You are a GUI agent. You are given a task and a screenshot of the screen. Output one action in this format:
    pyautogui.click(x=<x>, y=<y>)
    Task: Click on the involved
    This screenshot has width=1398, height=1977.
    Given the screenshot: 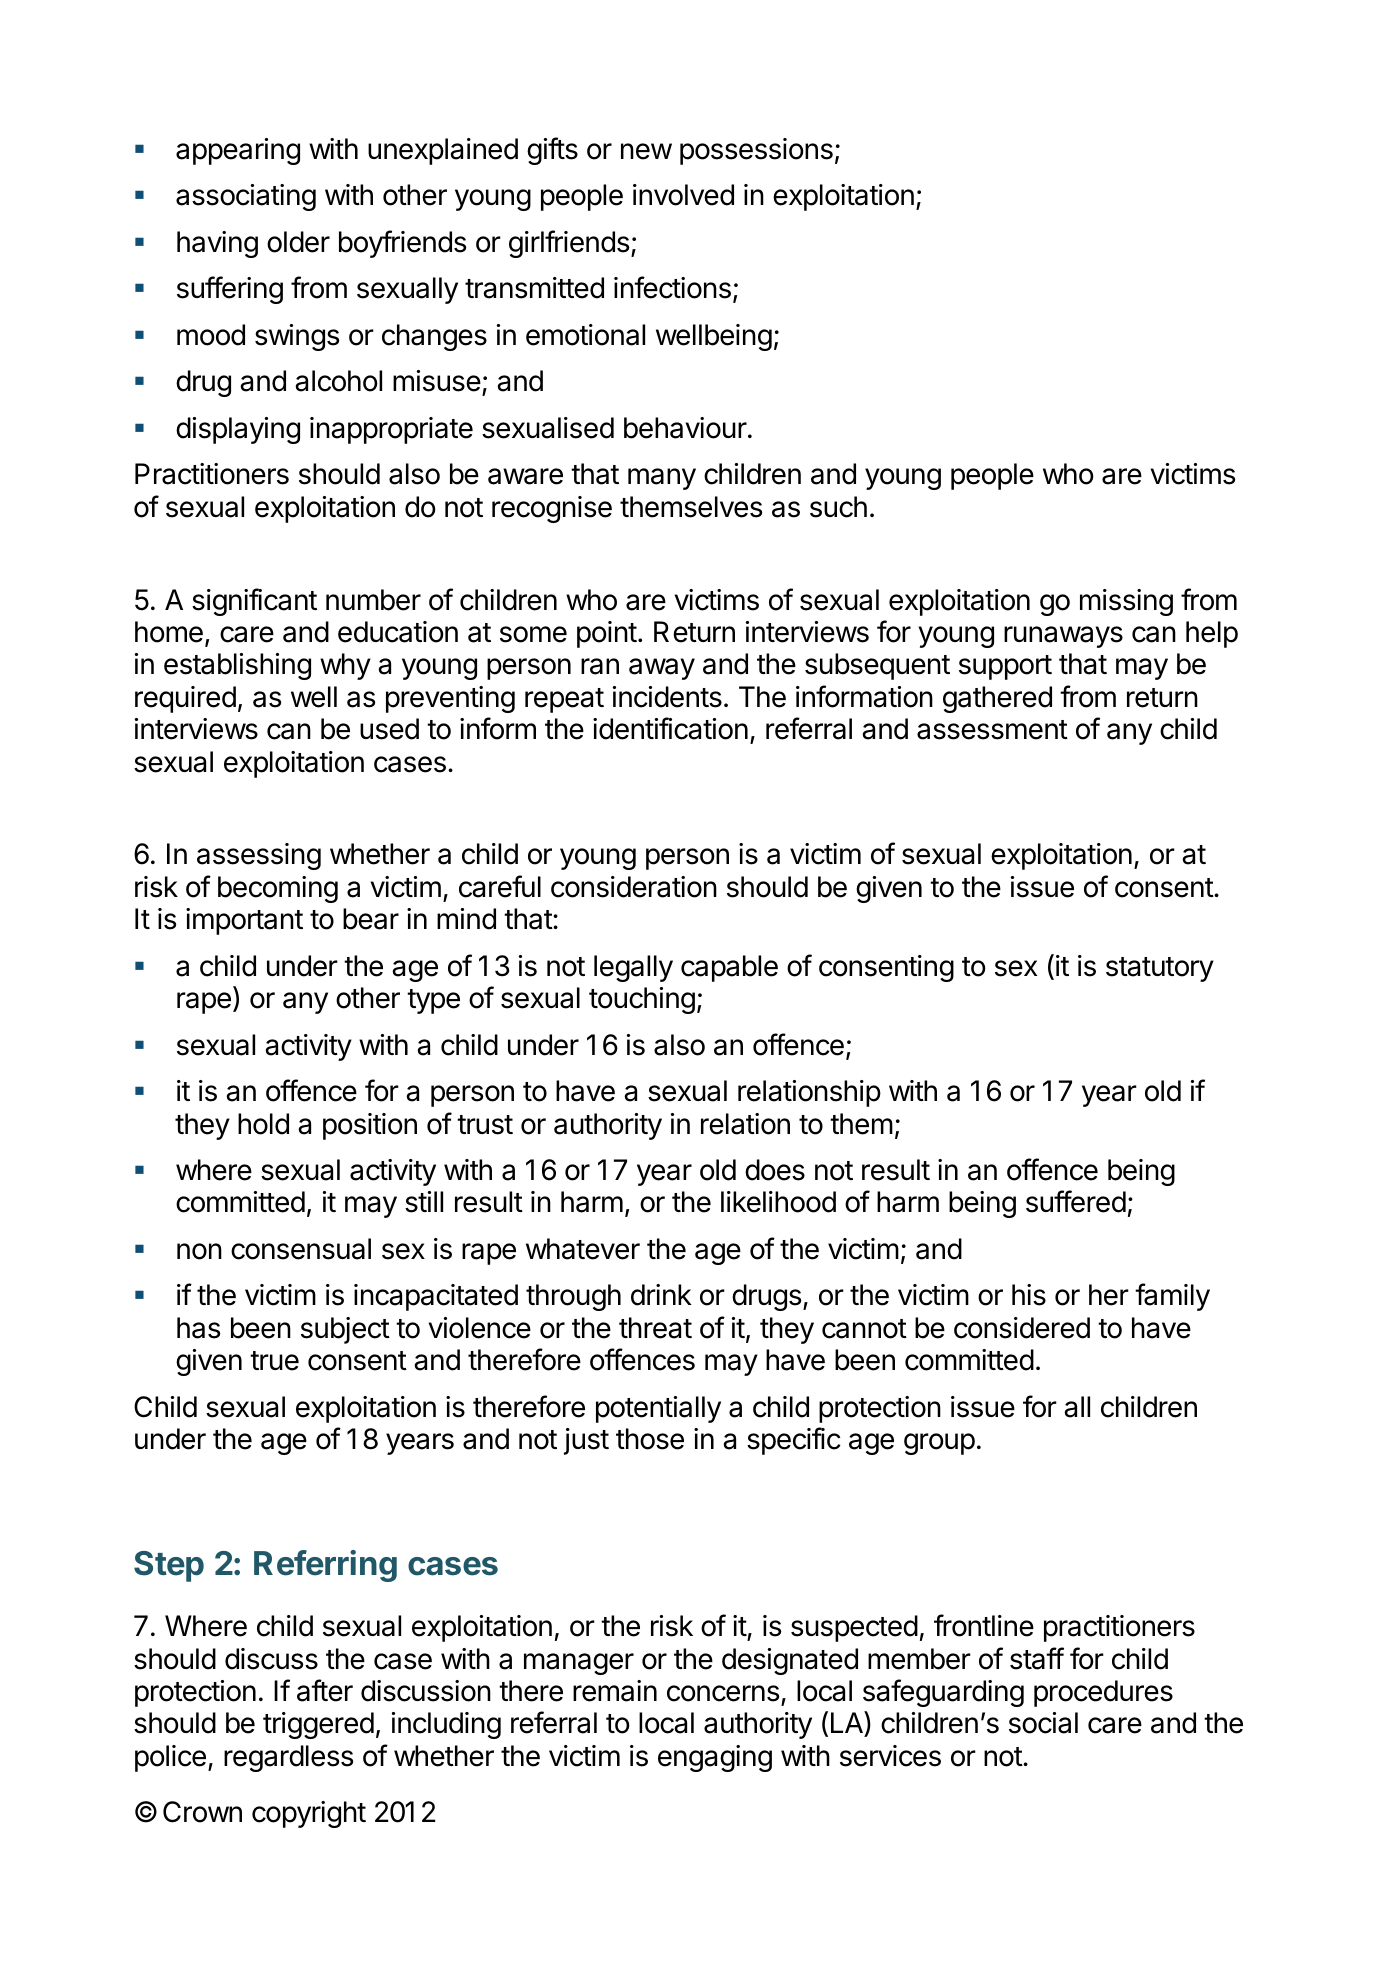 What is the action you would take?
    pyautogui.click(x=683, y=195)
